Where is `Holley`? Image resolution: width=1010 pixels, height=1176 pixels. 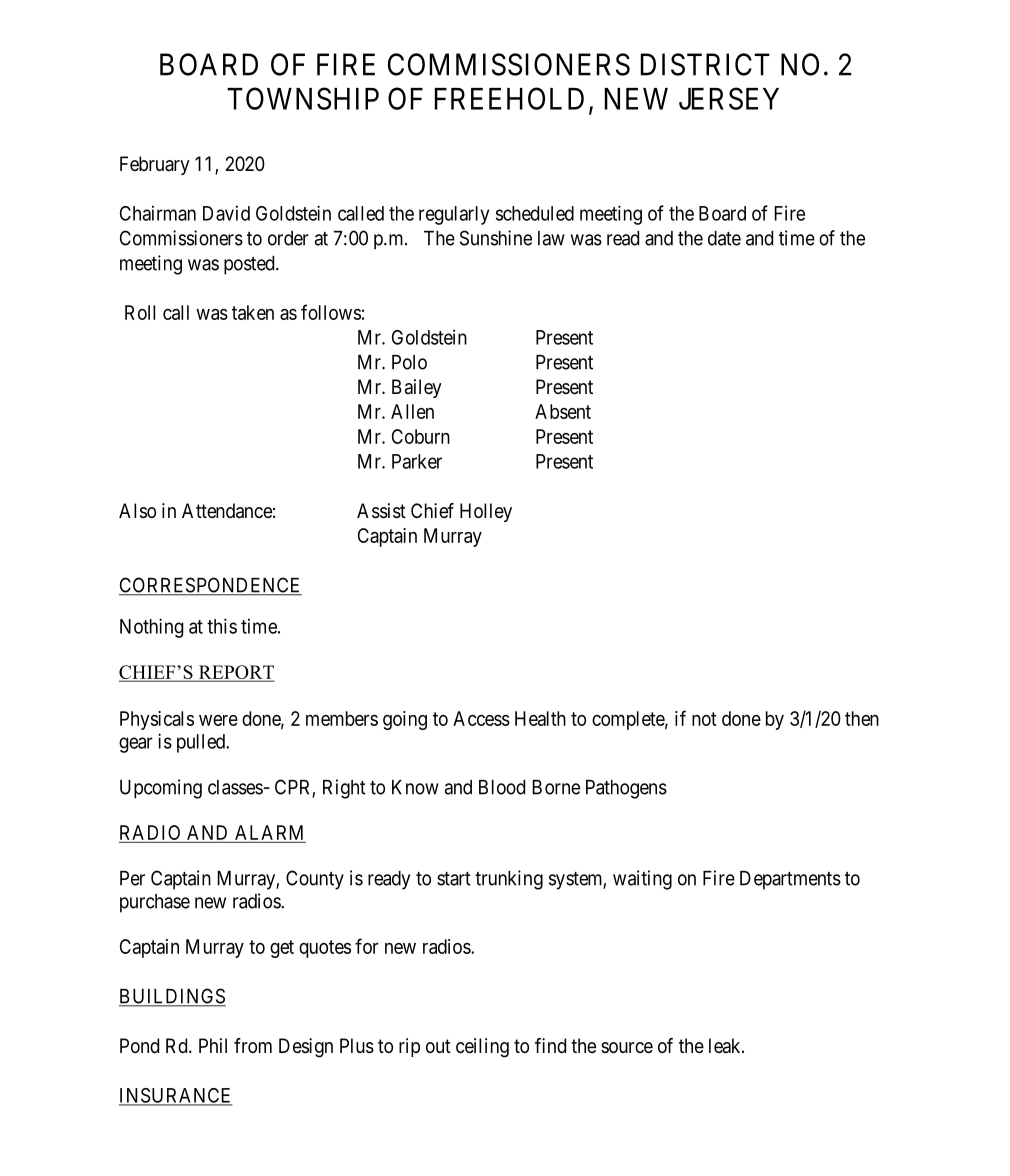
Holley is located at coordinates (486, 512).
